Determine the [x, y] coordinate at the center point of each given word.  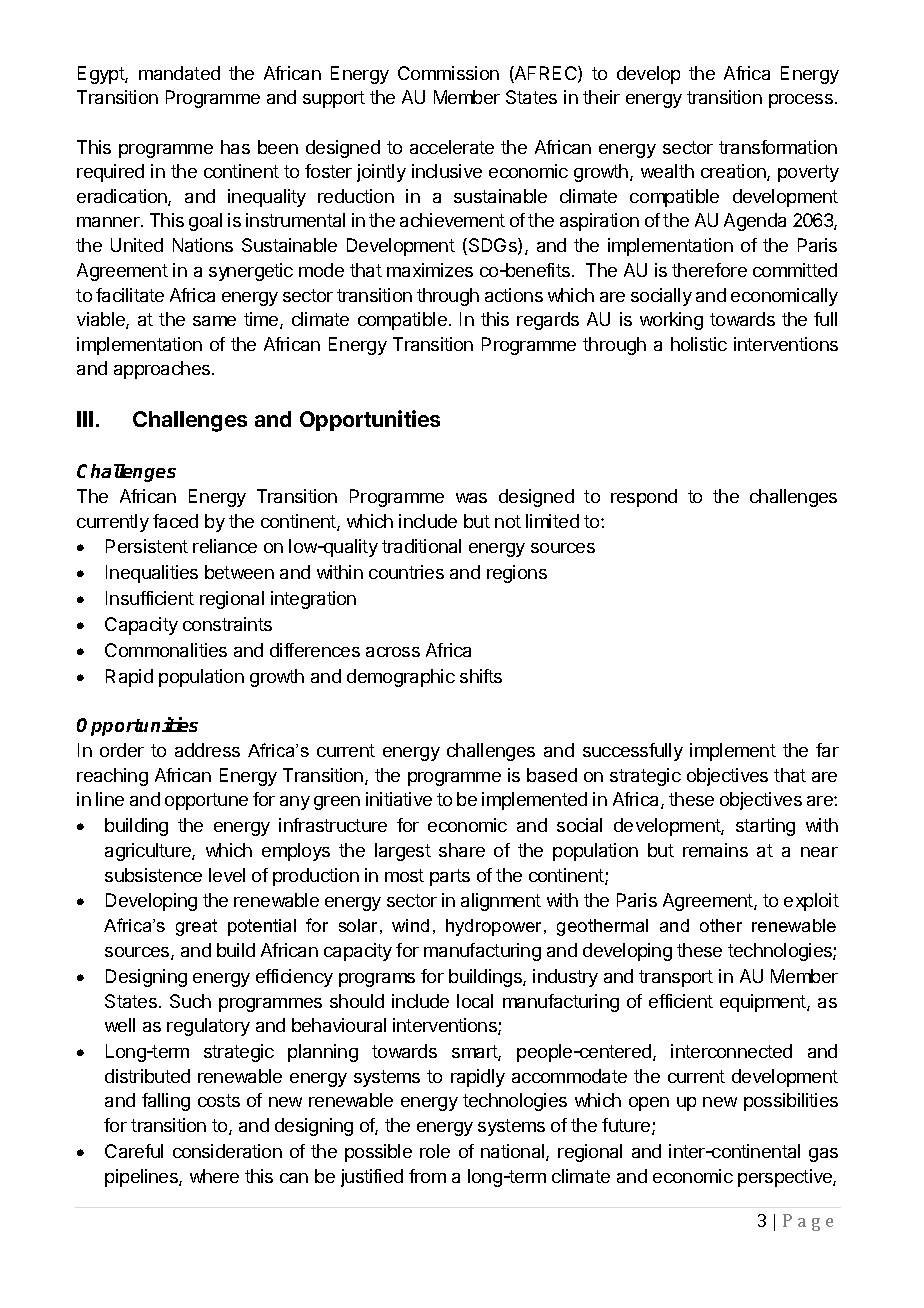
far [827, 750]
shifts [481, 676]
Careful [134, 1151]
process [801, 101]
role [435, 1151]
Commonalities [166, 650]
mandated [179, 73]
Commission [448, 73]
